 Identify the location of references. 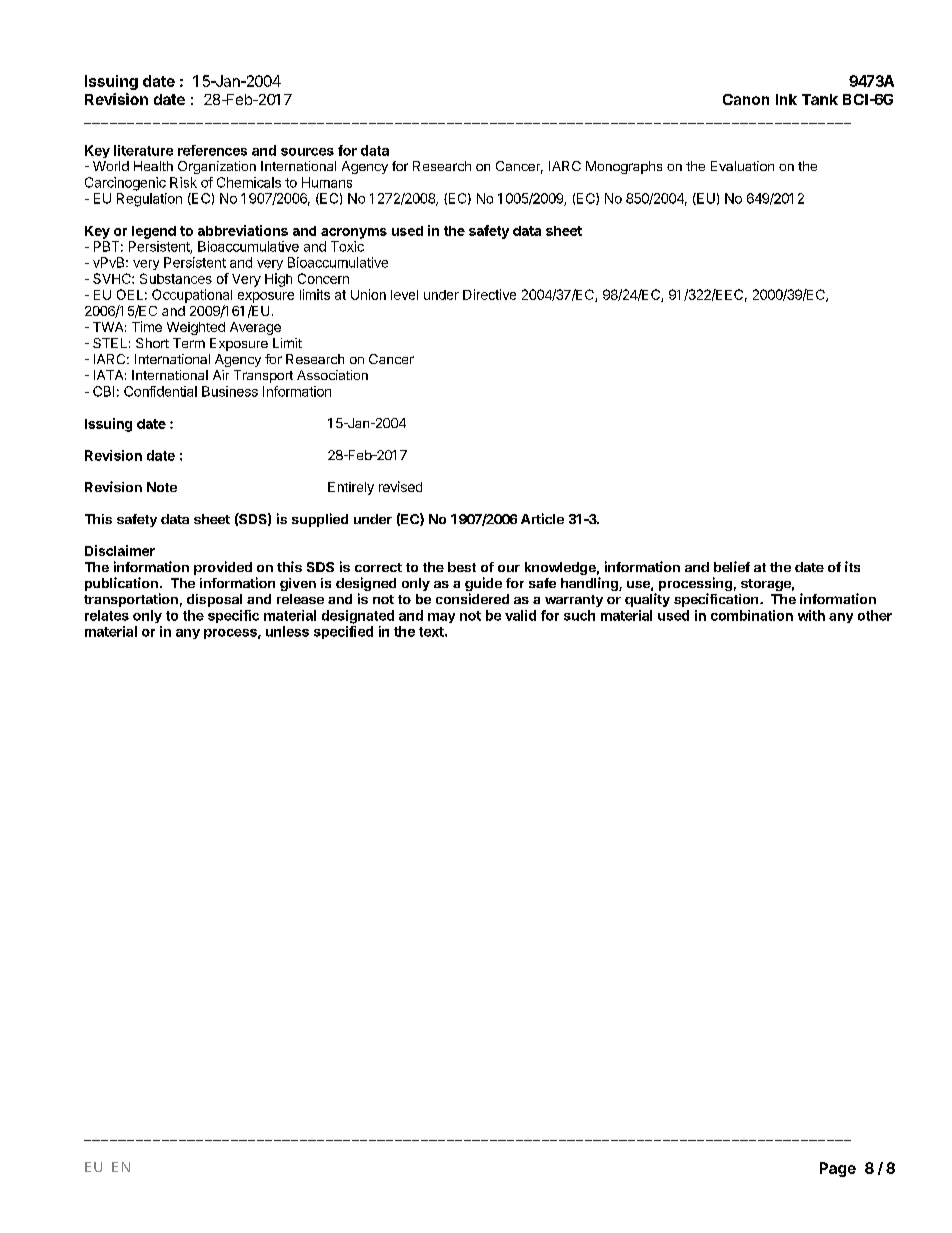
(212, 150).
